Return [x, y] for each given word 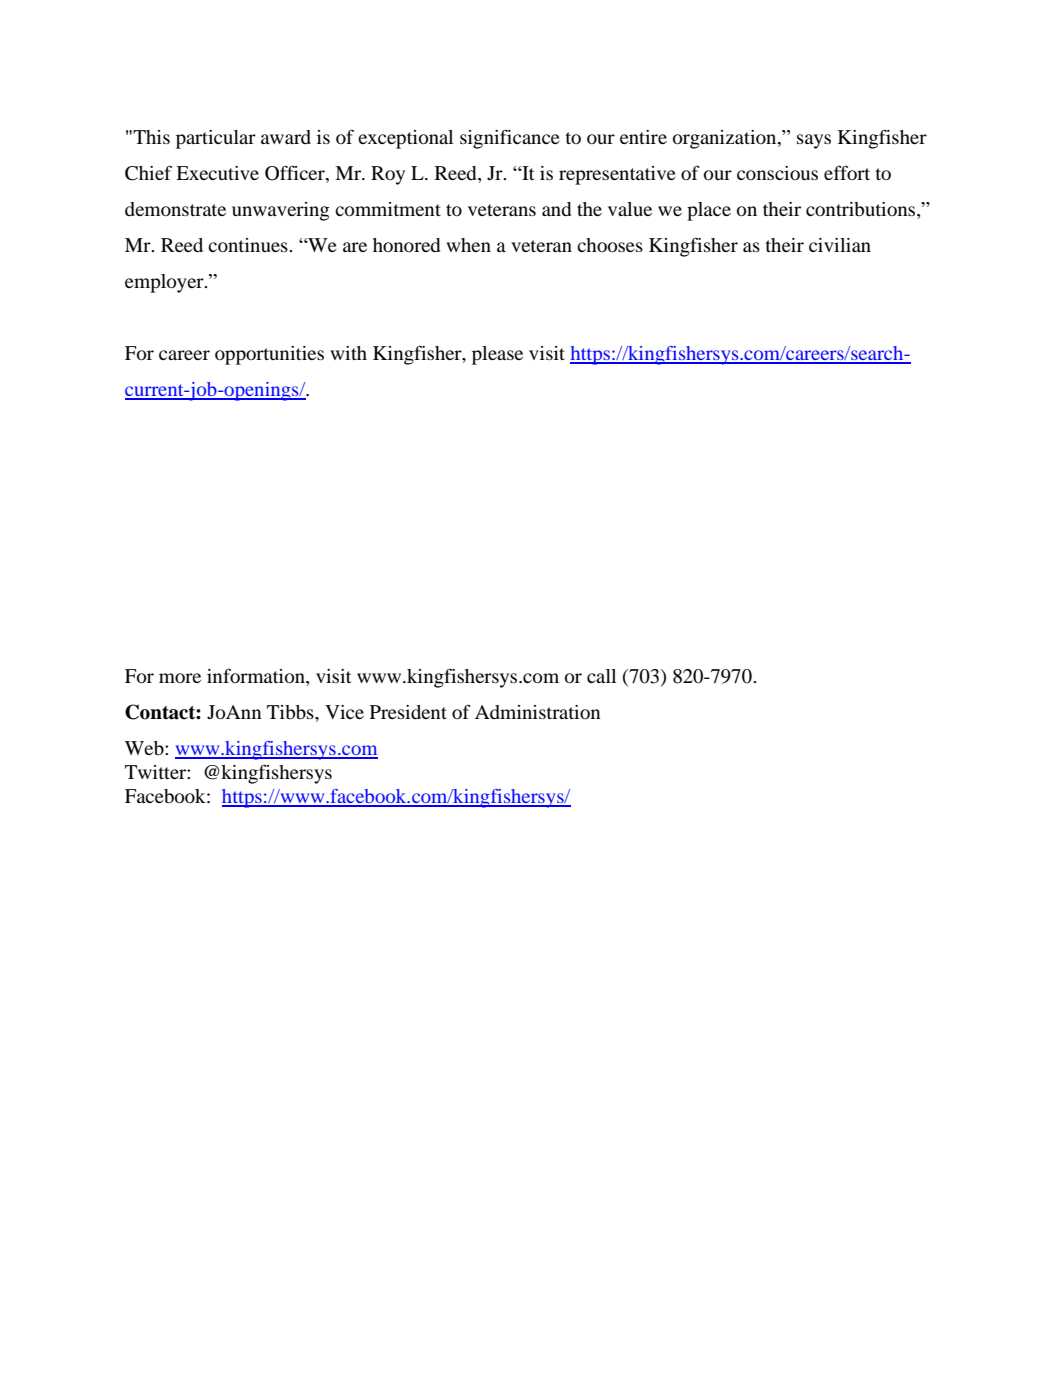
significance [510, 139]
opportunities [269, 355]
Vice [344, 712]
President [408, 712]
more [180, 678]
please [497, 355]
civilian [840, 245]
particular [216, 139]
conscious [777, 173]
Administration [538, 712]
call [601, 676]
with [348, 353]
